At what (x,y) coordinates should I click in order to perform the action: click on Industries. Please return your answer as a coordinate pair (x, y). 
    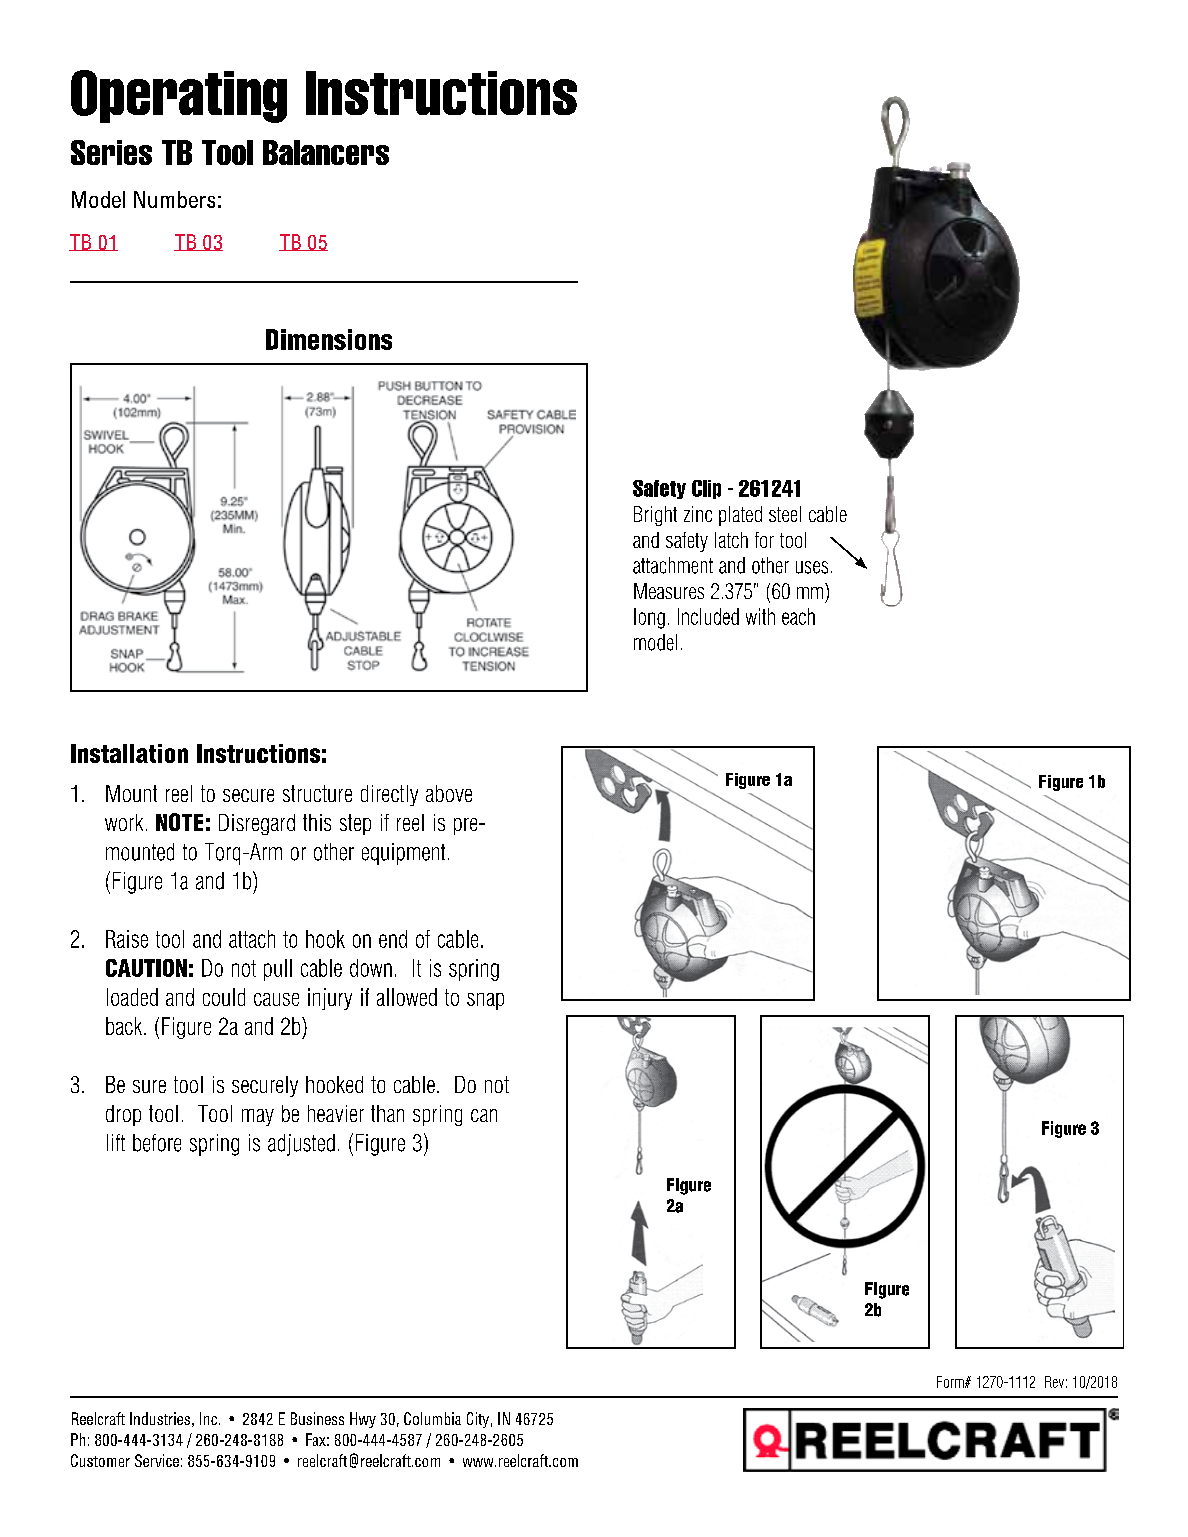
    Looking at the image, I should click on (160, 1418).
